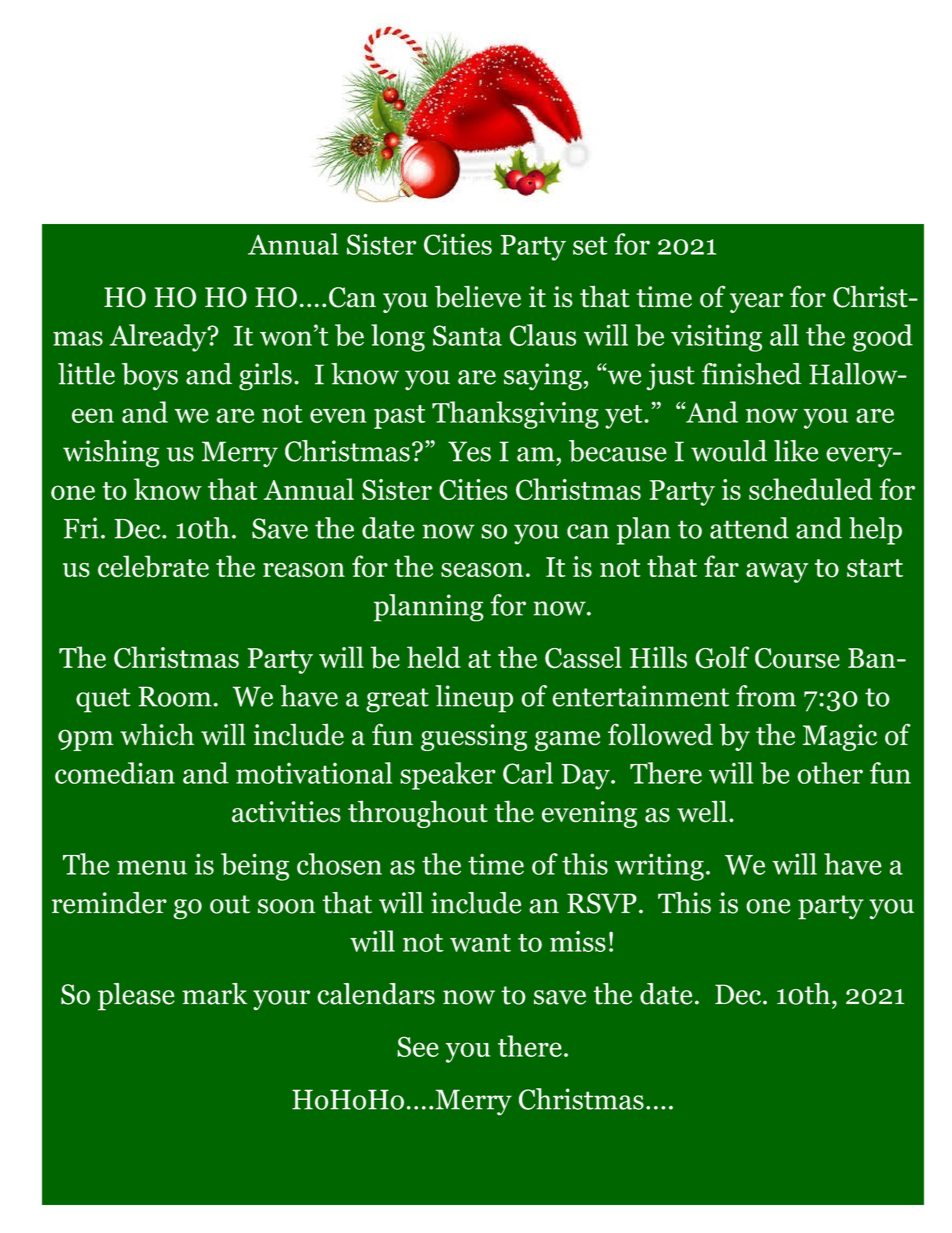 The width and height of the screenshot is (952, 1233). I want to click on Yes, so click(469, 451).
